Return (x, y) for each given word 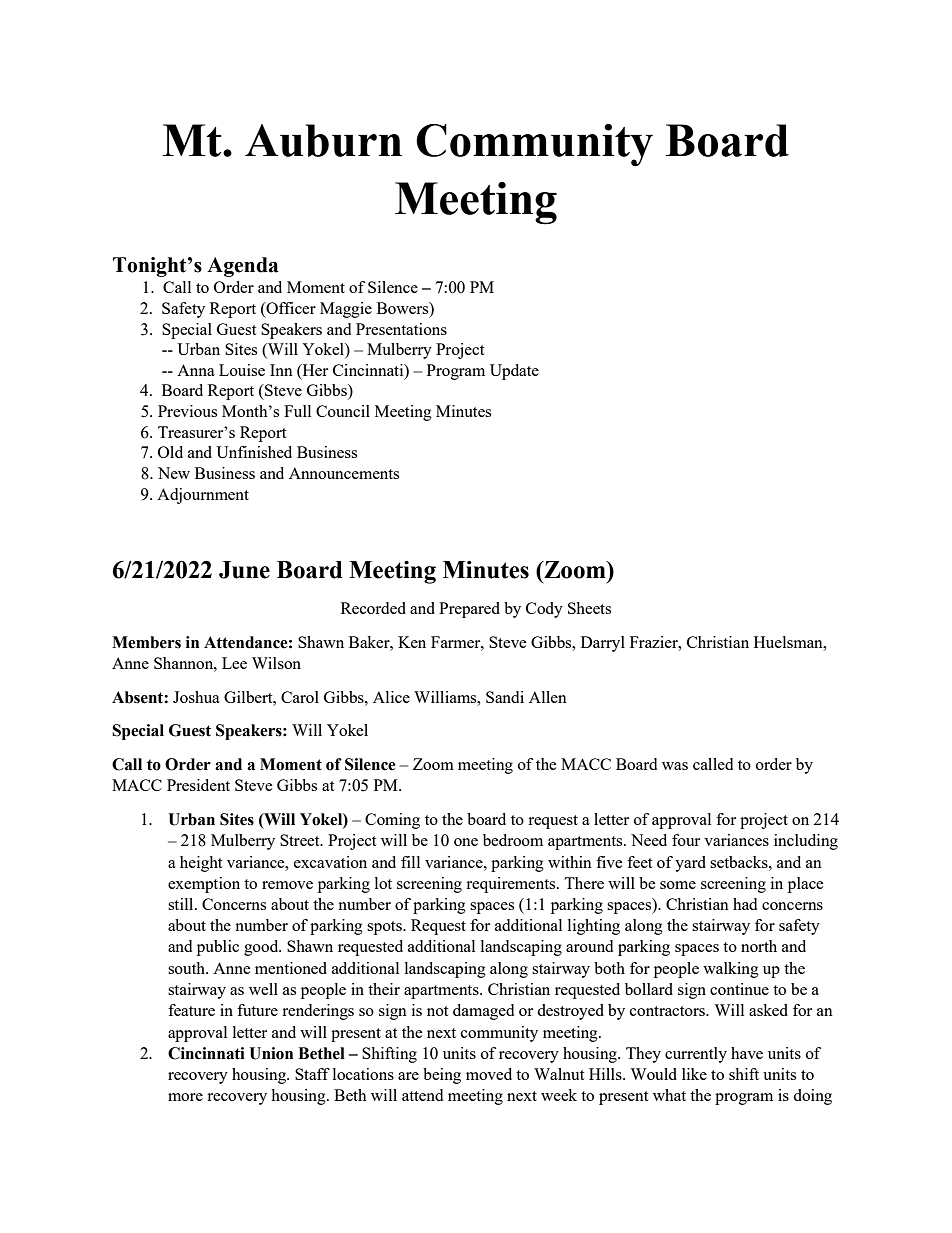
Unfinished (254, 452)
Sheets (589, 608)
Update (514, 372)
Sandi (505, 697)
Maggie (346, 310)
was (675, 766)
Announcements (344, 473)
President (198, 785)
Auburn (323, 140)
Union (271, 1053)
